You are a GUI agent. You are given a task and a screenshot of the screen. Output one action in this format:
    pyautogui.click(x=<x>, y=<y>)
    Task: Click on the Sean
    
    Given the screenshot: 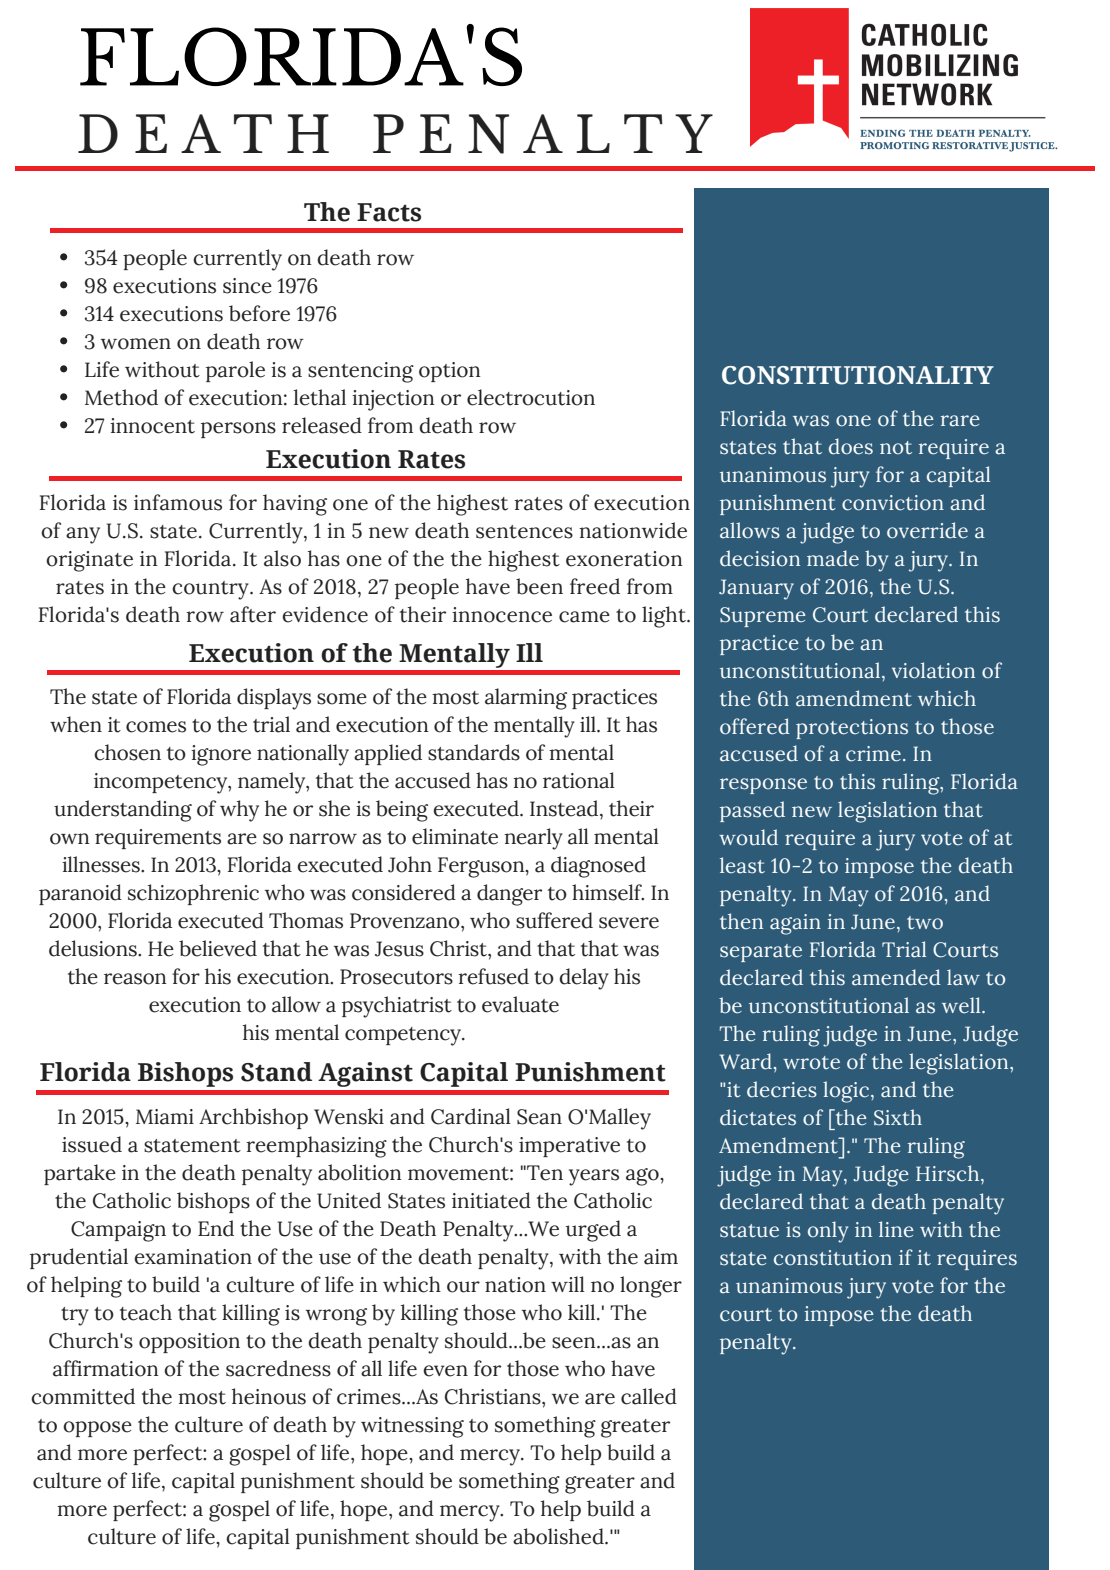 What is the action you would take?
    pyautogui.click(x=539, y=1117)
